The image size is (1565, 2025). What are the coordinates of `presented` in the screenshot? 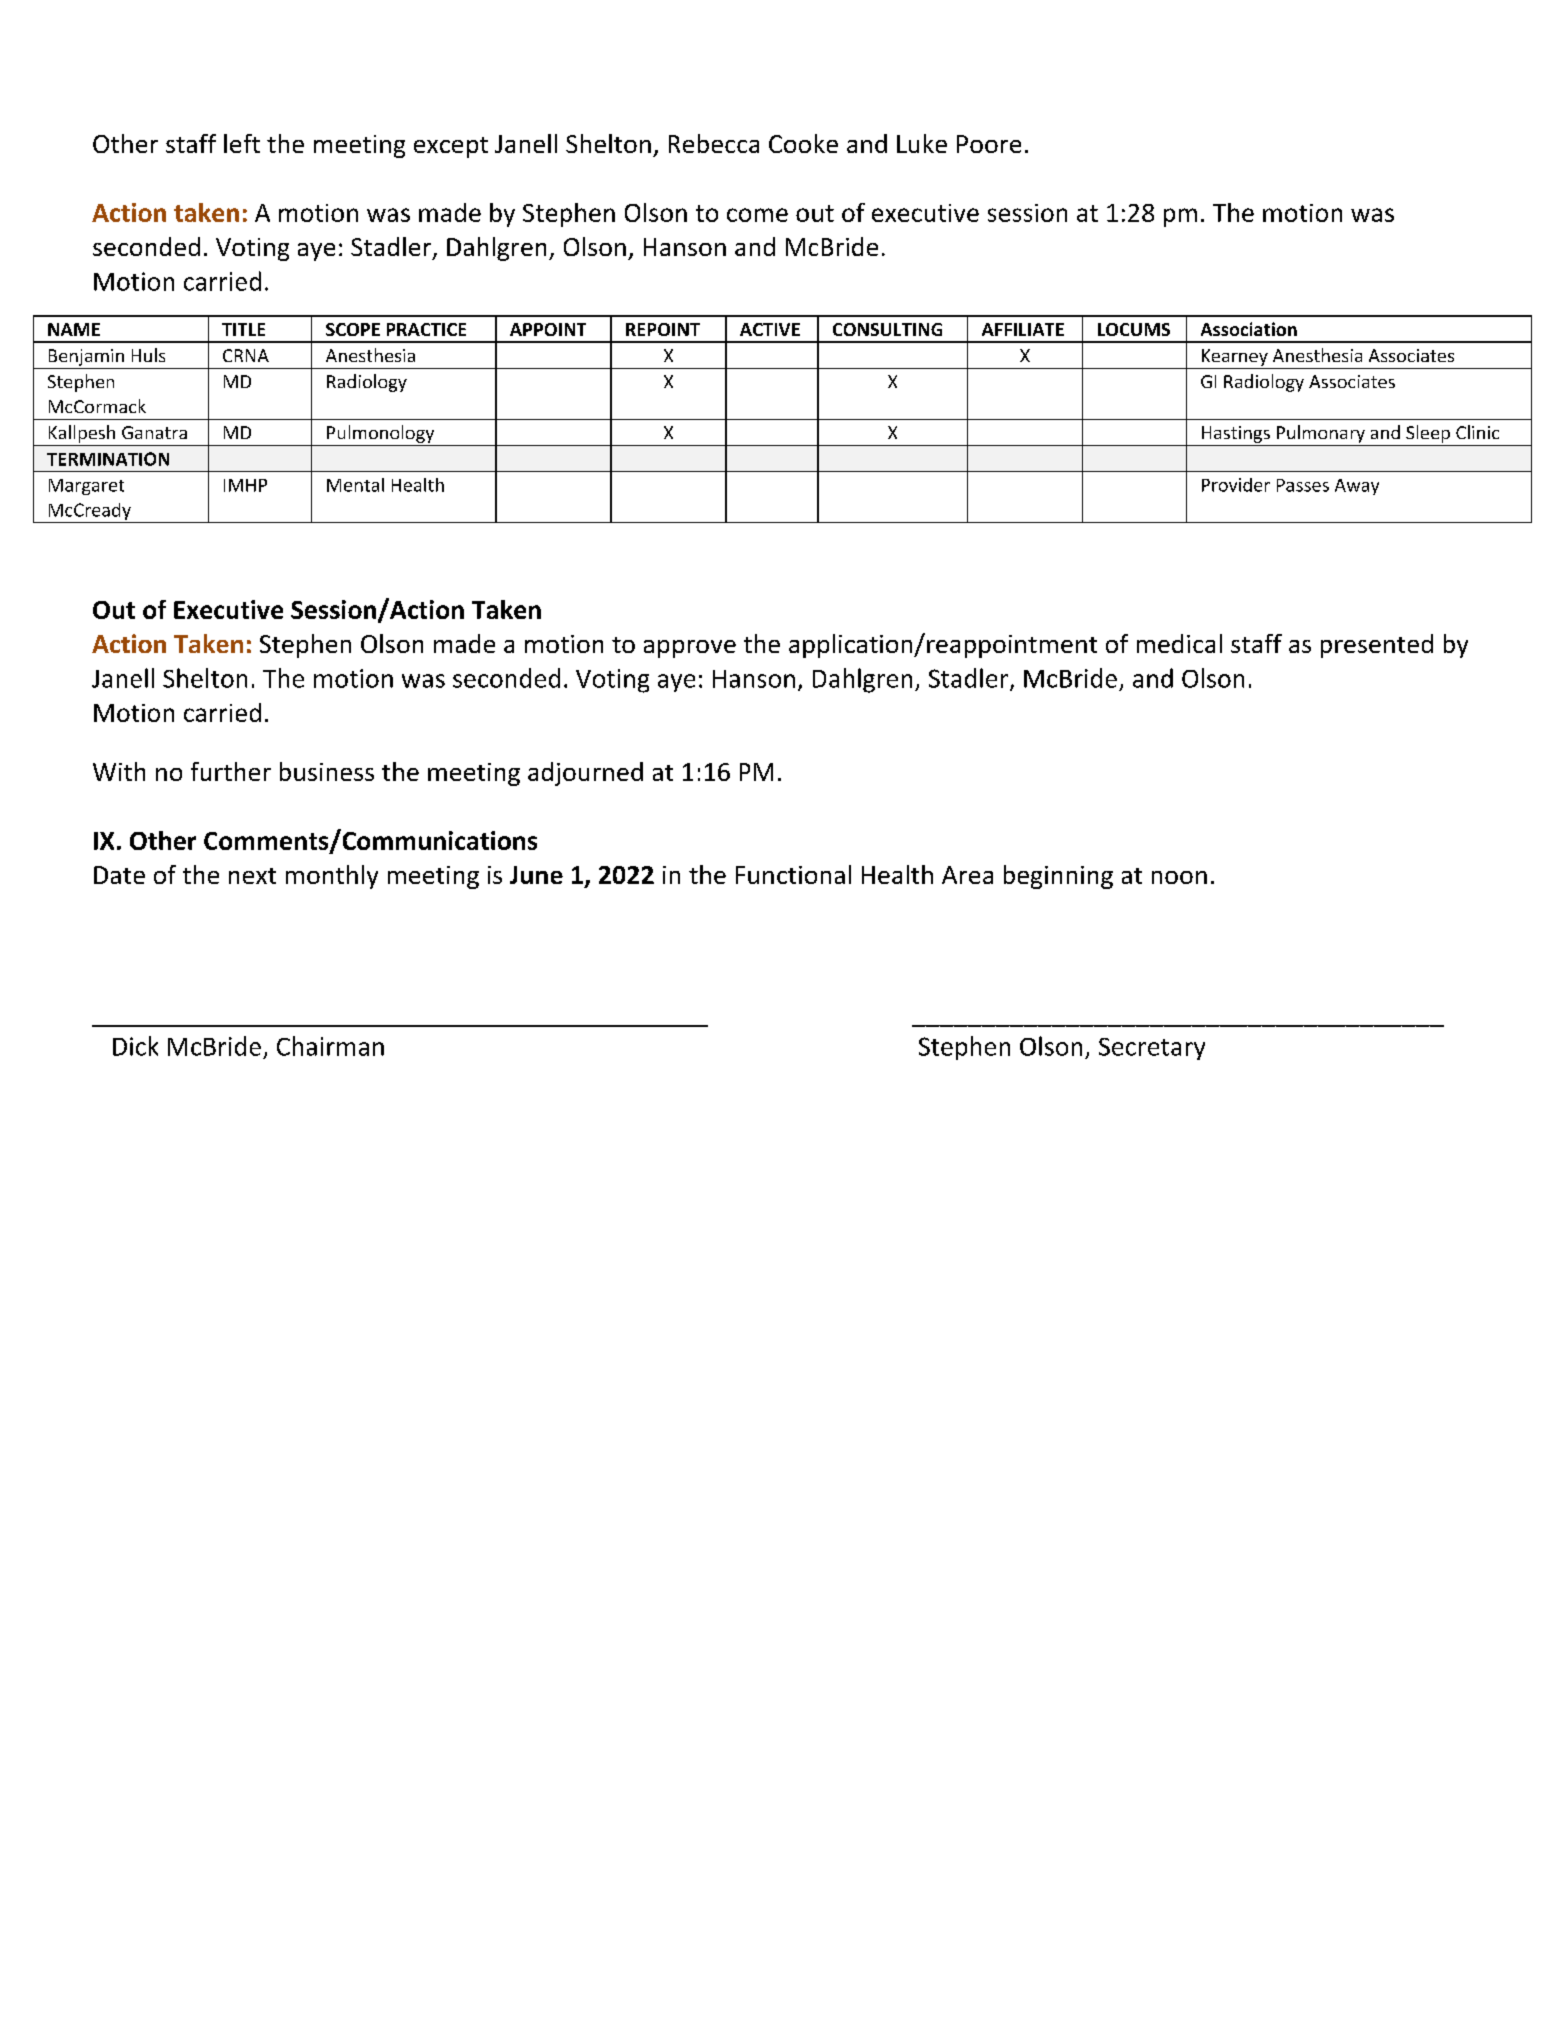 It's located at (1377, 646).
